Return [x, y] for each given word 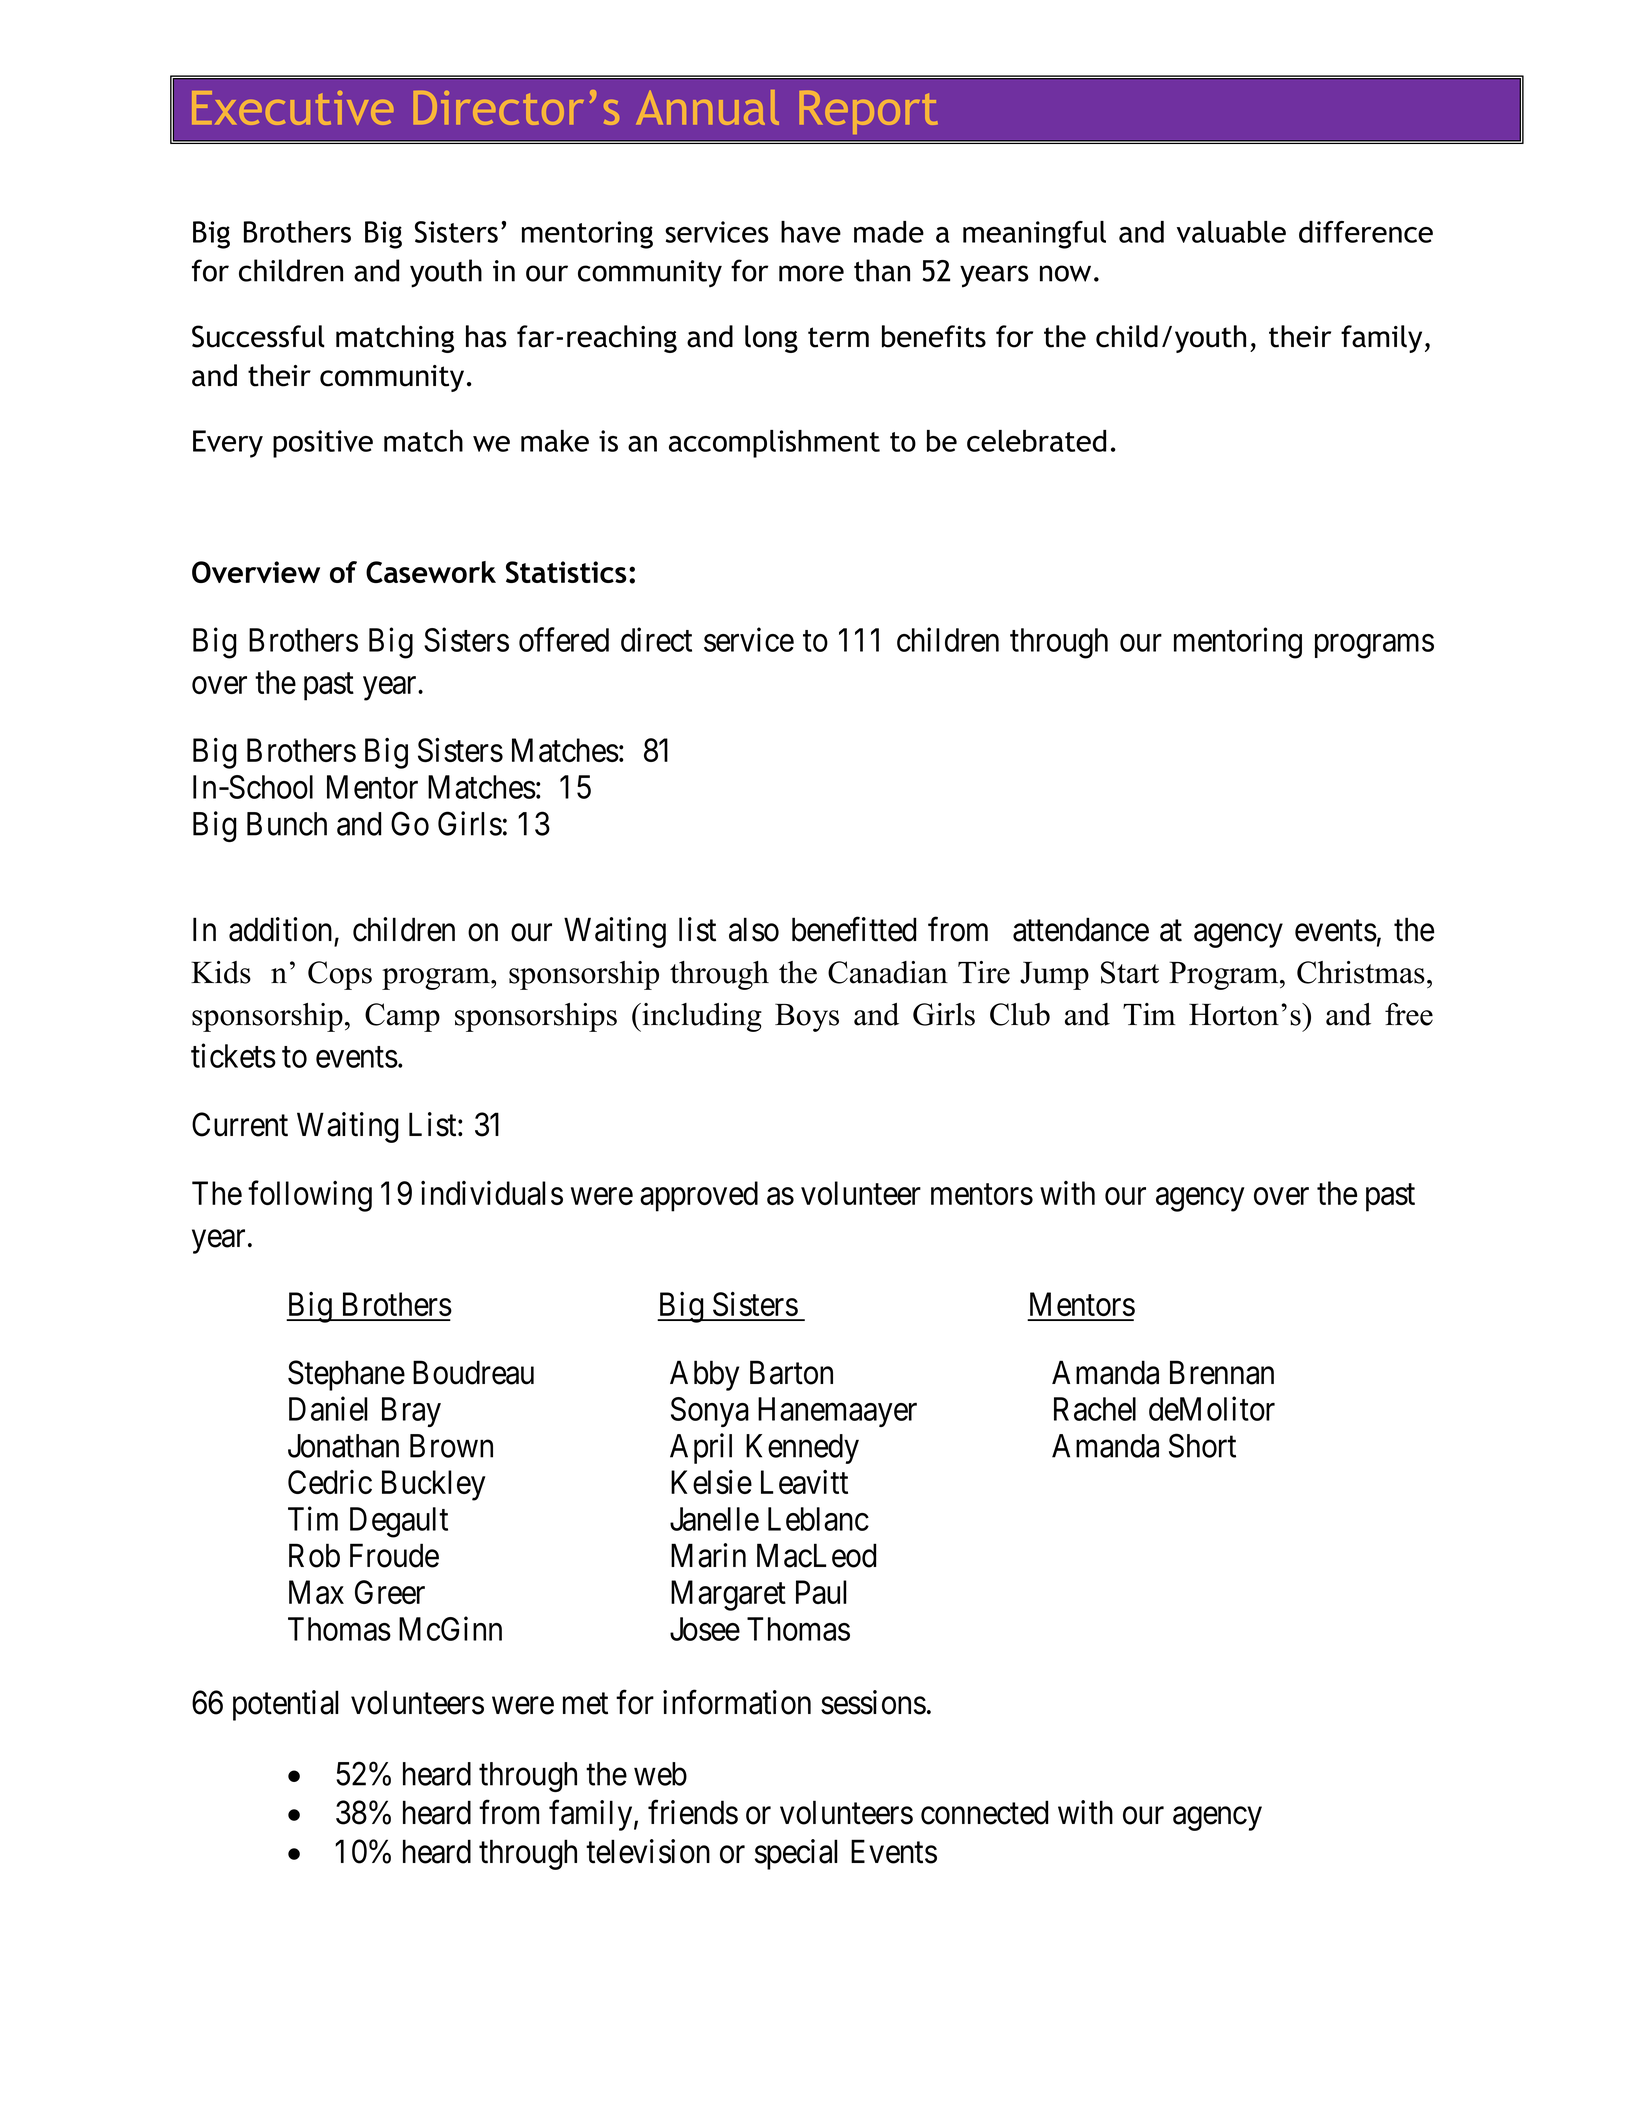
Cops [340, 975]
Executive [292, 108]
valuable [1231, 232]
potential [286, 1705]
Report [869, 112]
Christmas [1361, 972]
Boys [807, 1017]
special [796, 1854]
